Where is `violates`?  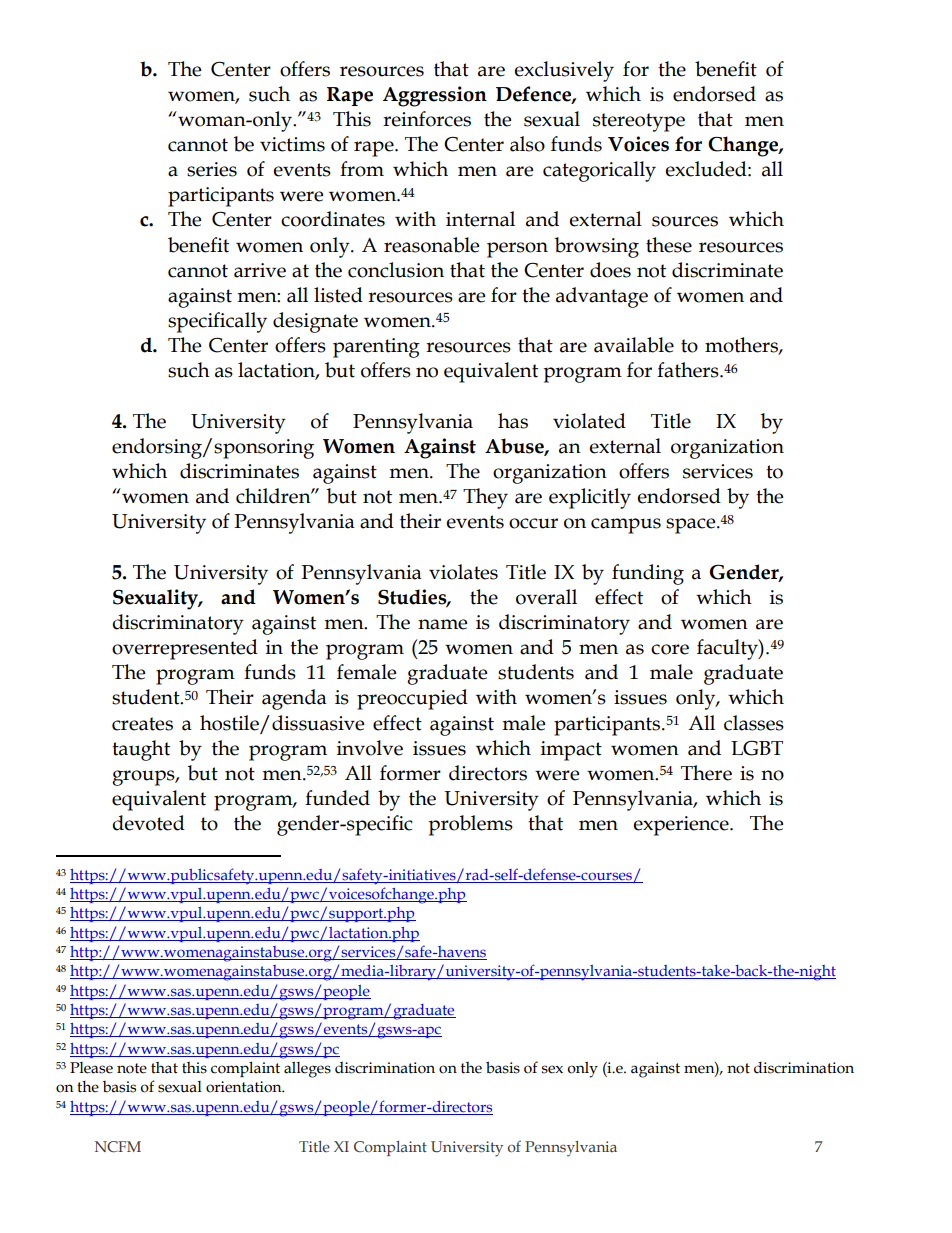
violates is located at coordinates (463, 572).
